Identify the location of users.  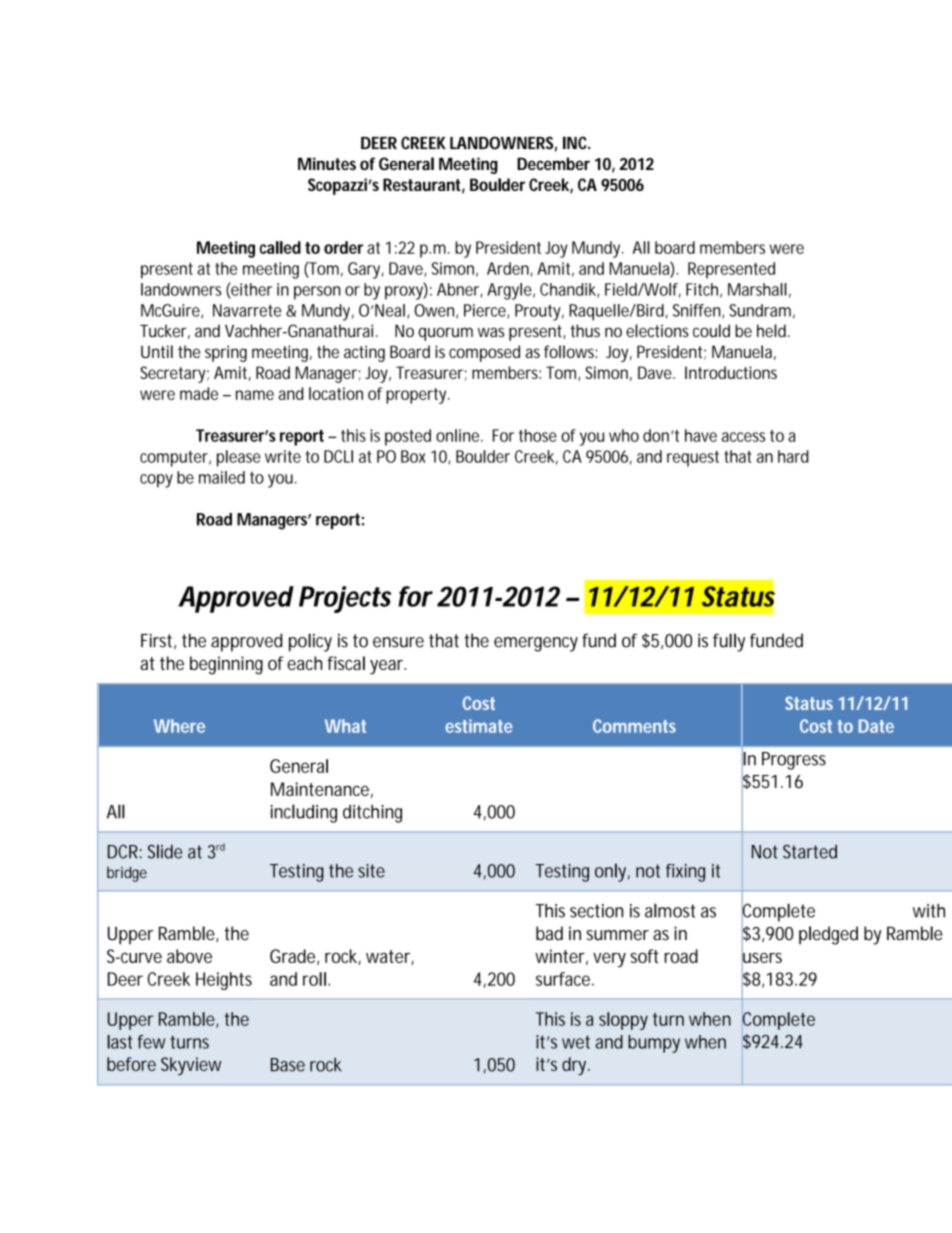
(762, 957).
